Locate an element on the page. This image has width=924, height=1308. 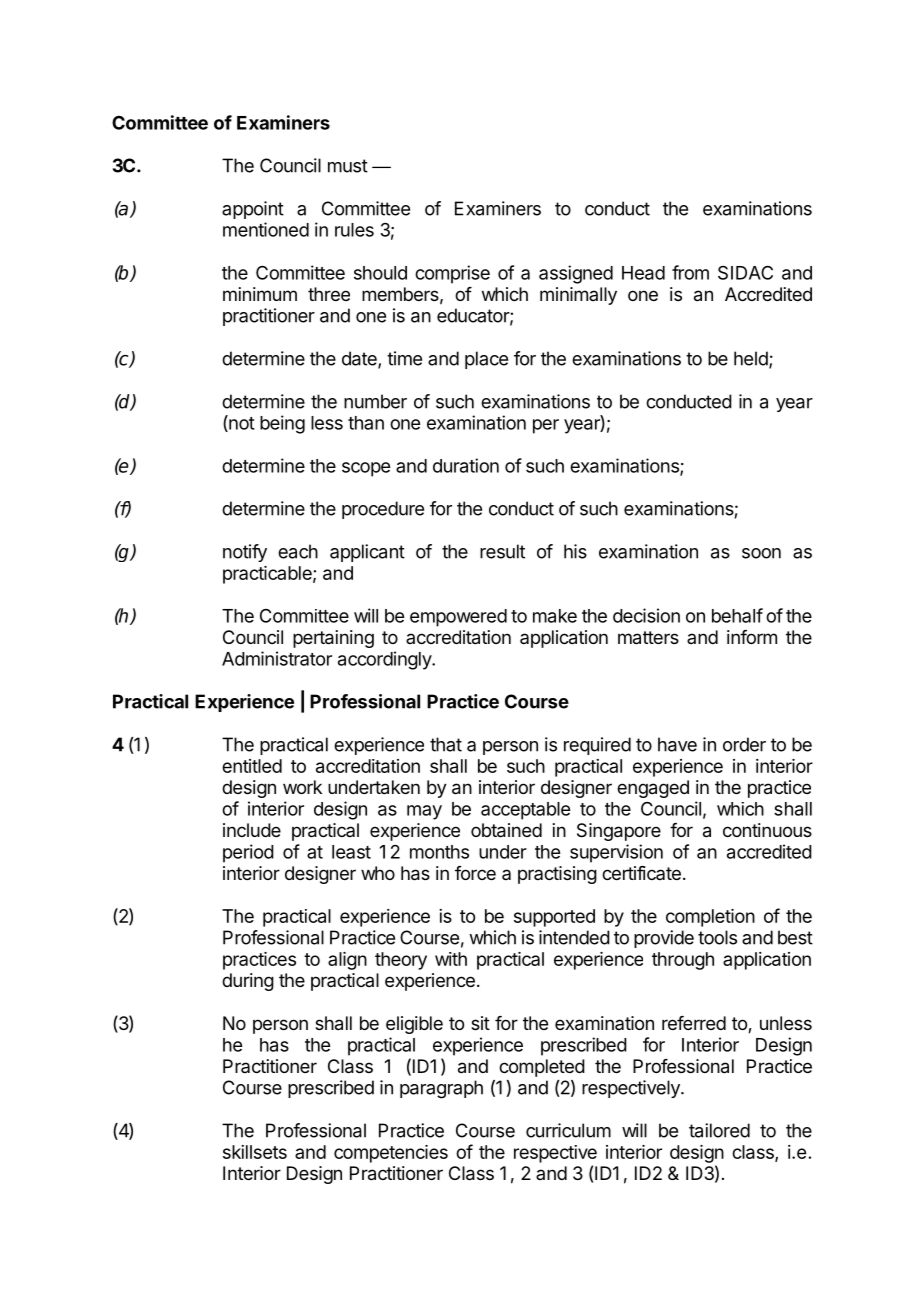
supported is located at coordinates (554, 918).
